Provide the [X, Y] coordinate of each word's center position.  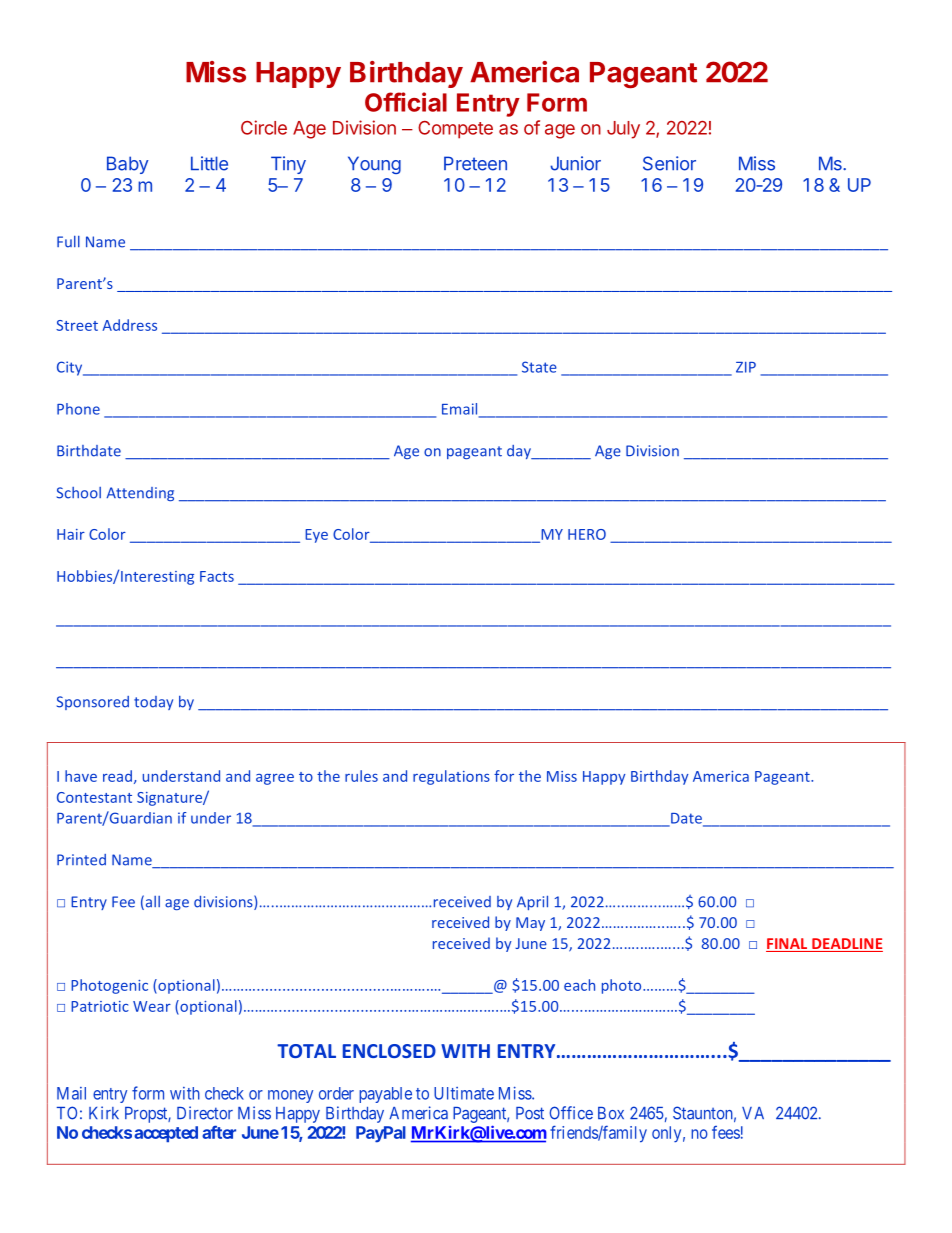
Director [205, 1113]
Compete [455, 130]
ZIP [746, 367]
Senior [669, 163]
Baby [128, 165]
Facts [217, 576]
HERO [587, 534]
